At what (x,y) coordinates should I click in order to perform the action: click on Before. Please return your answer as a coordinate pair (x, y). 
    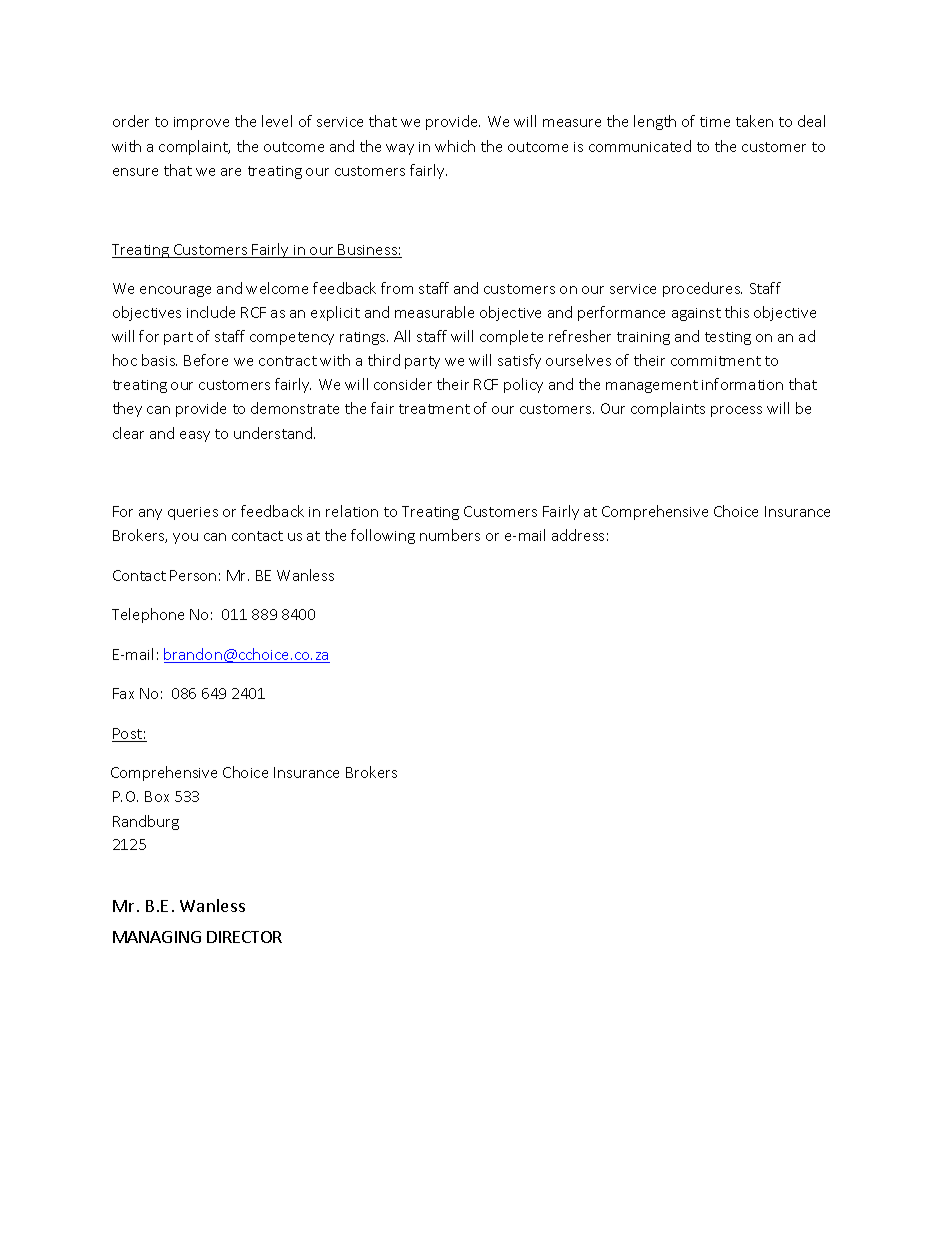
    Looking at the image, I should click on (206, 360).
